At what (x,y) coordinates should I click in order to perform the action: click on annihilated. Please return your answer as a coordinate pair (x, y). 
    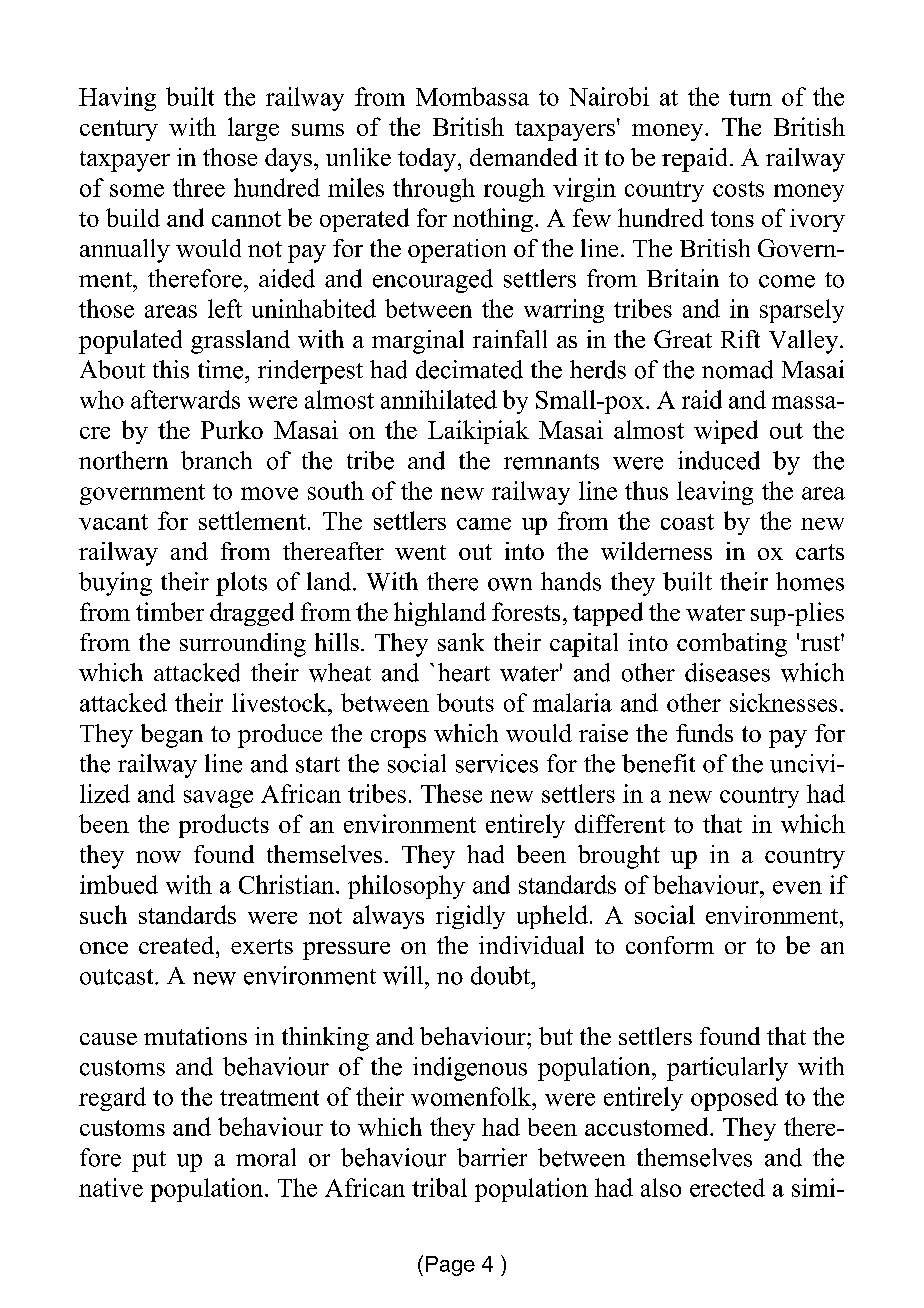
    Looking at the image, I should click on (439, 399).
